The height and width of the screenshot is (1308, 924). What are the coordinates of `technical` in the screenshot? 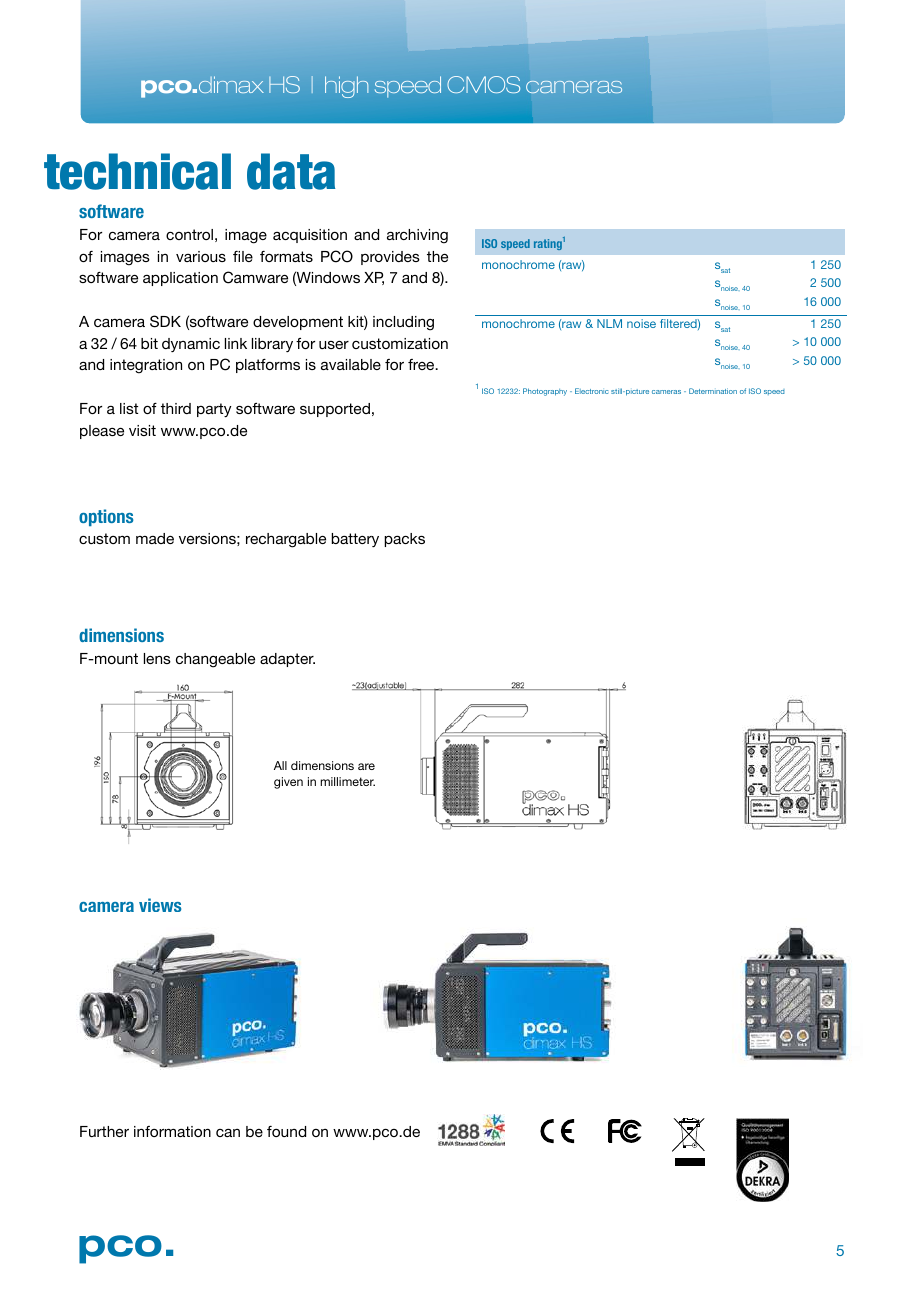 It's located at (137, 171).
